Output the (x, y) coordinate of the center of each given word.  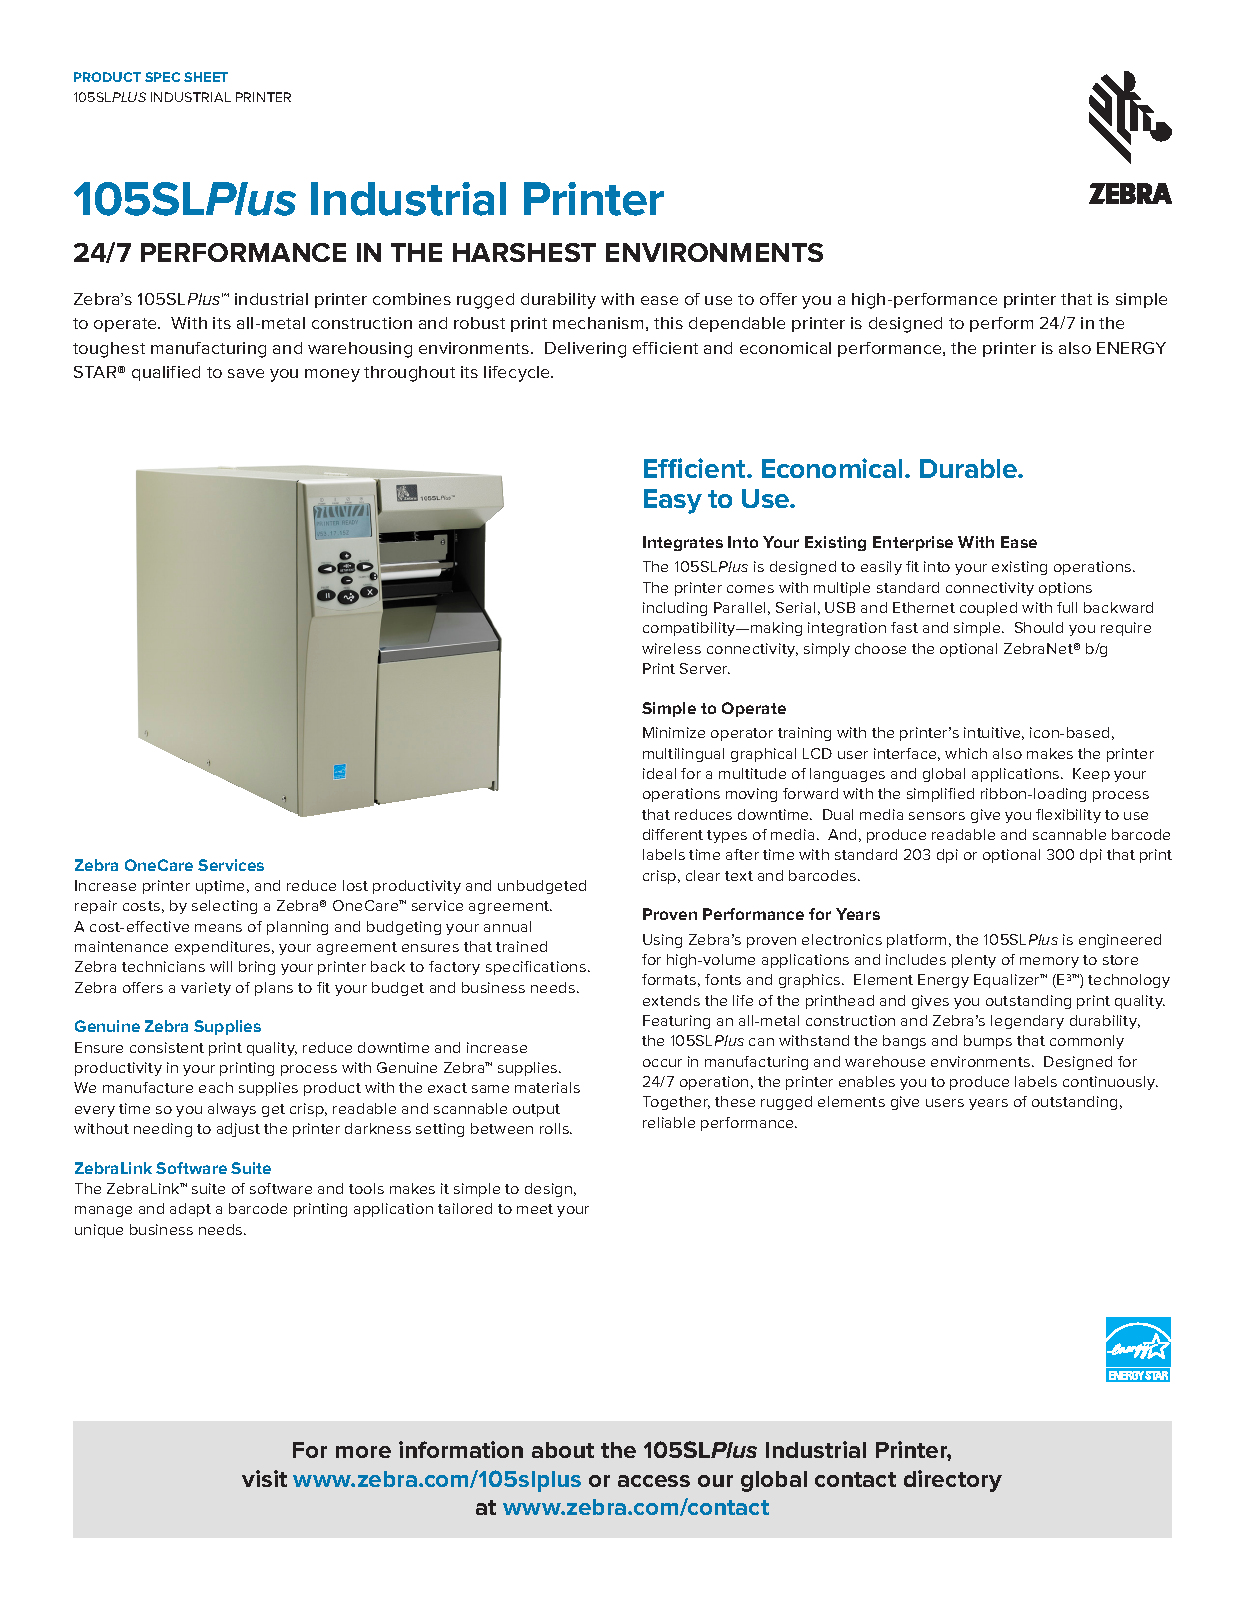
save (246, 373)
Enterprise (913, 543)
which (966, 753)
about (563, 1450)
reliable (669, 1122)
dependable (737, 324)
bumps (988, 1042)
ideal (659, 773)
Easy (673, 501)
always (232, 1110)
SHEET (206, 77)
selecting (224, 907)
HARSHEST (524, 252)
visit (264, 1478)
